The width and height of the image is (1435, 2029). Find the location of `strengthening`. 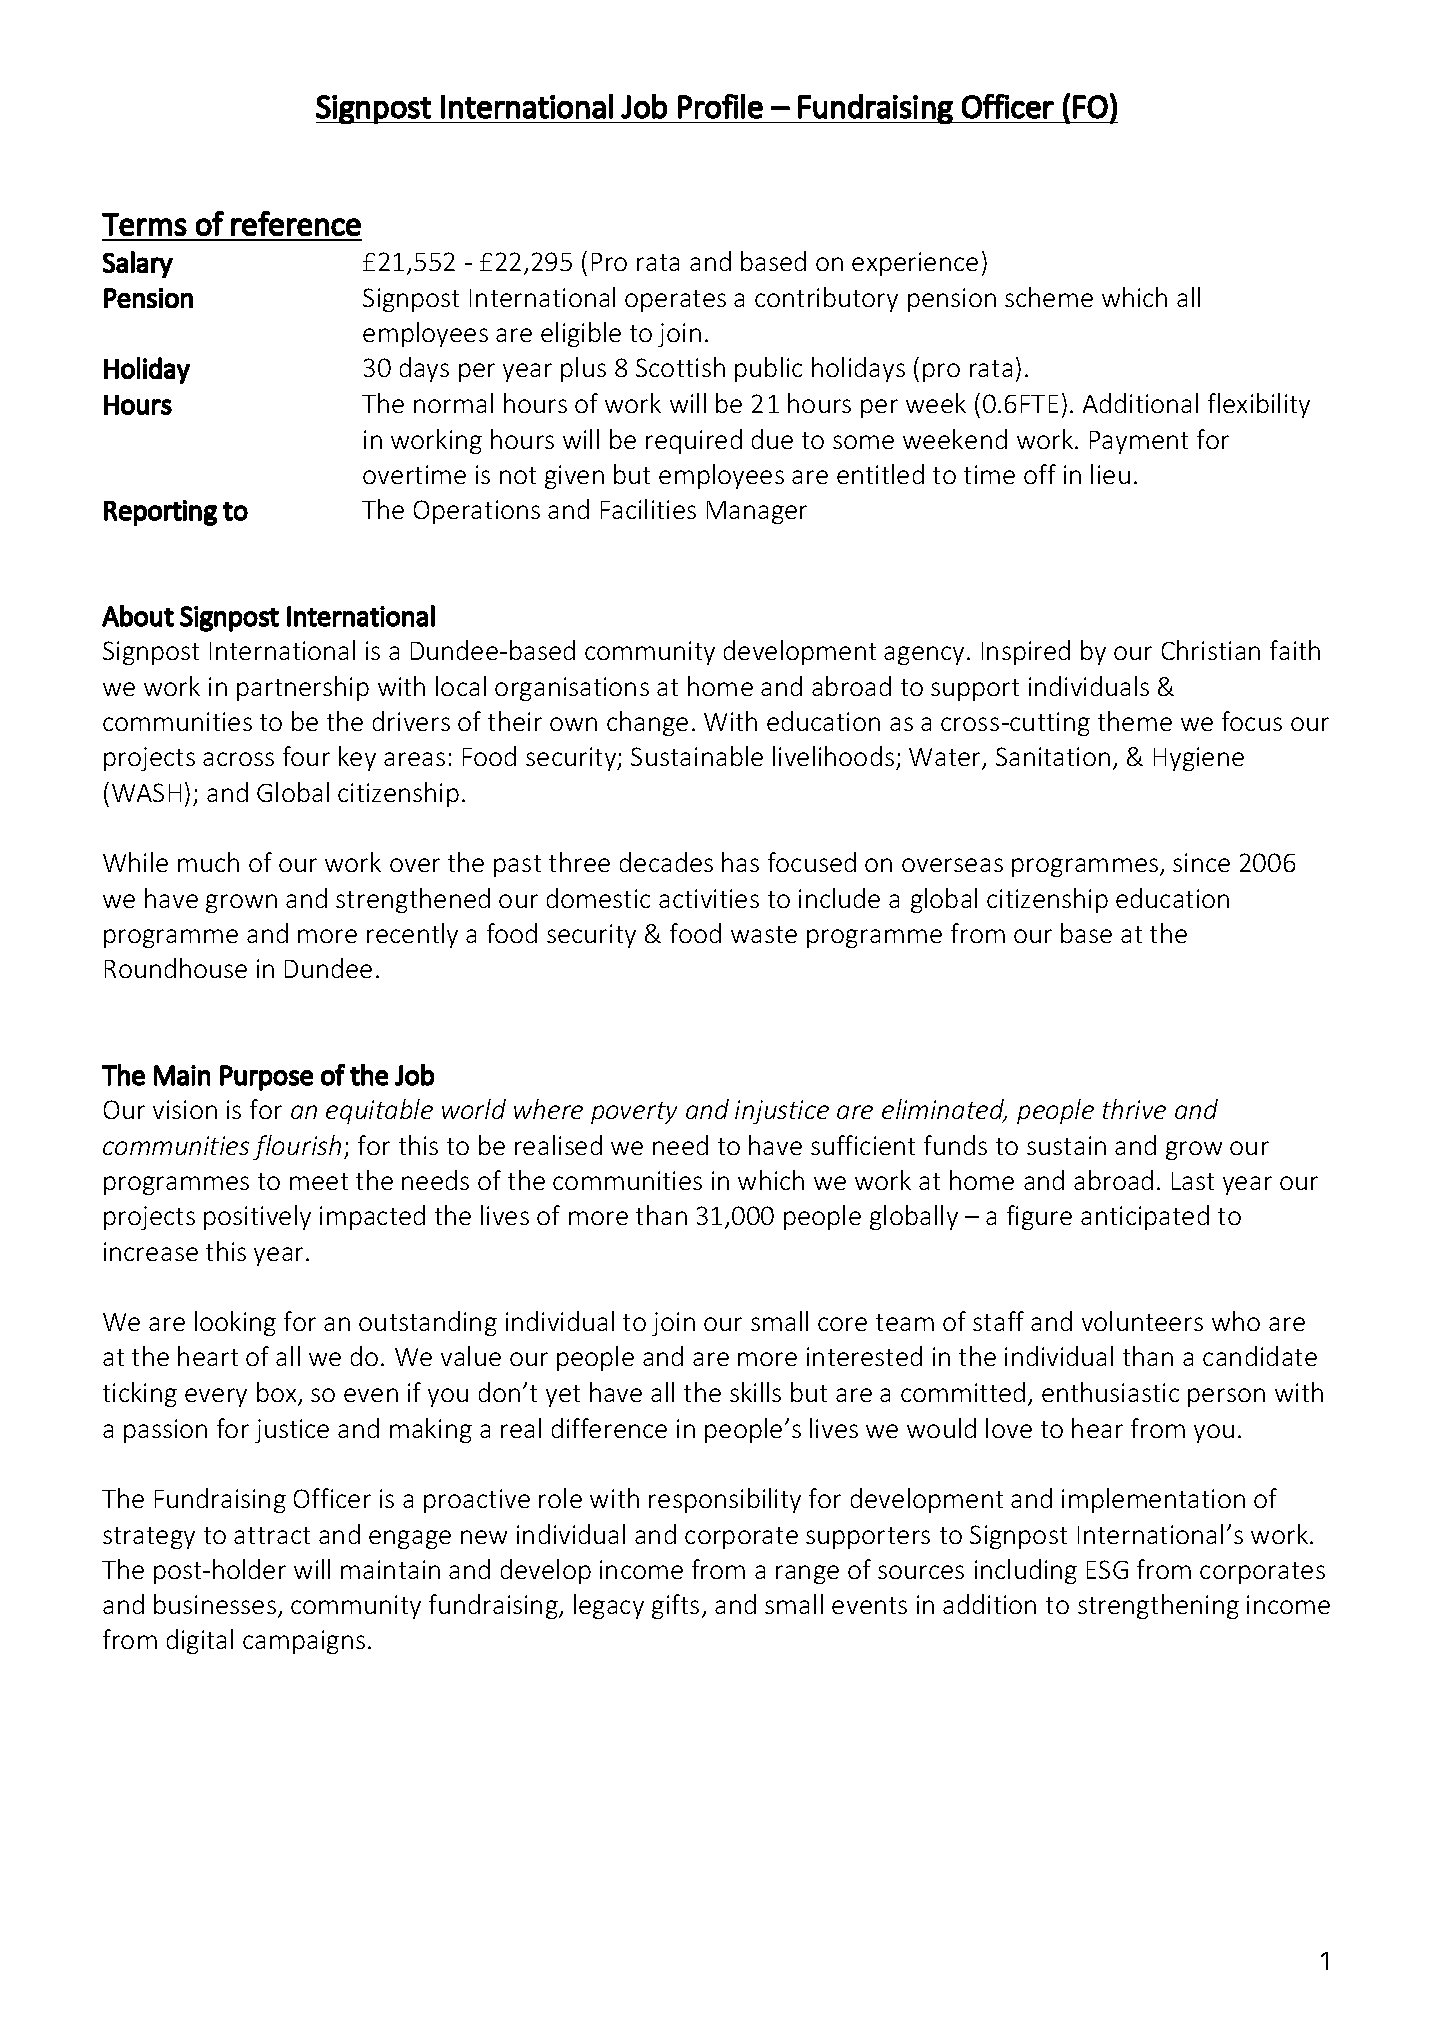

strengthening is located at coordinates (1158, 1606).
